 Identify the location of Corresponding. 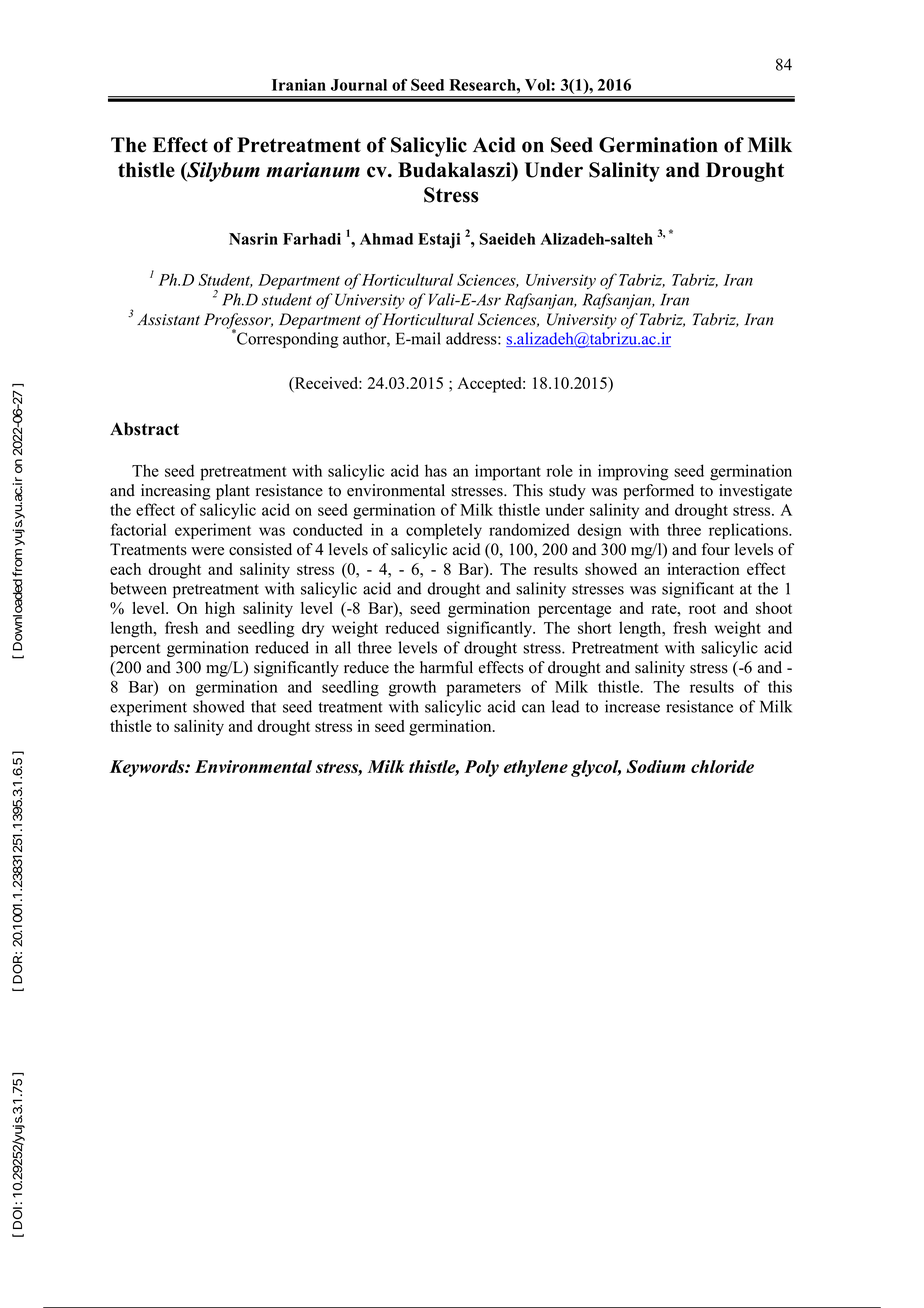
(286, 339).
